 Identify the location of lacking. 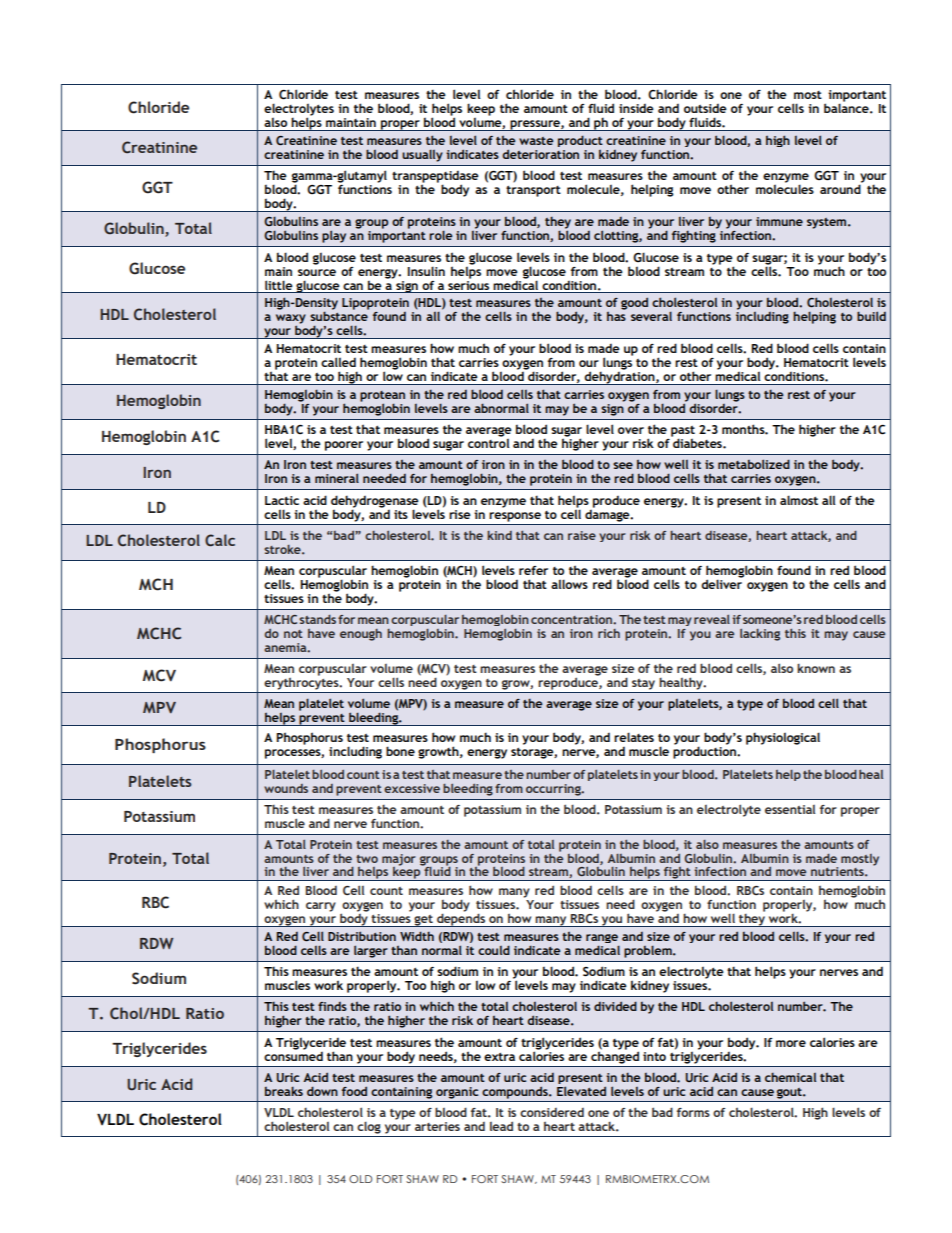
(760, 635).
